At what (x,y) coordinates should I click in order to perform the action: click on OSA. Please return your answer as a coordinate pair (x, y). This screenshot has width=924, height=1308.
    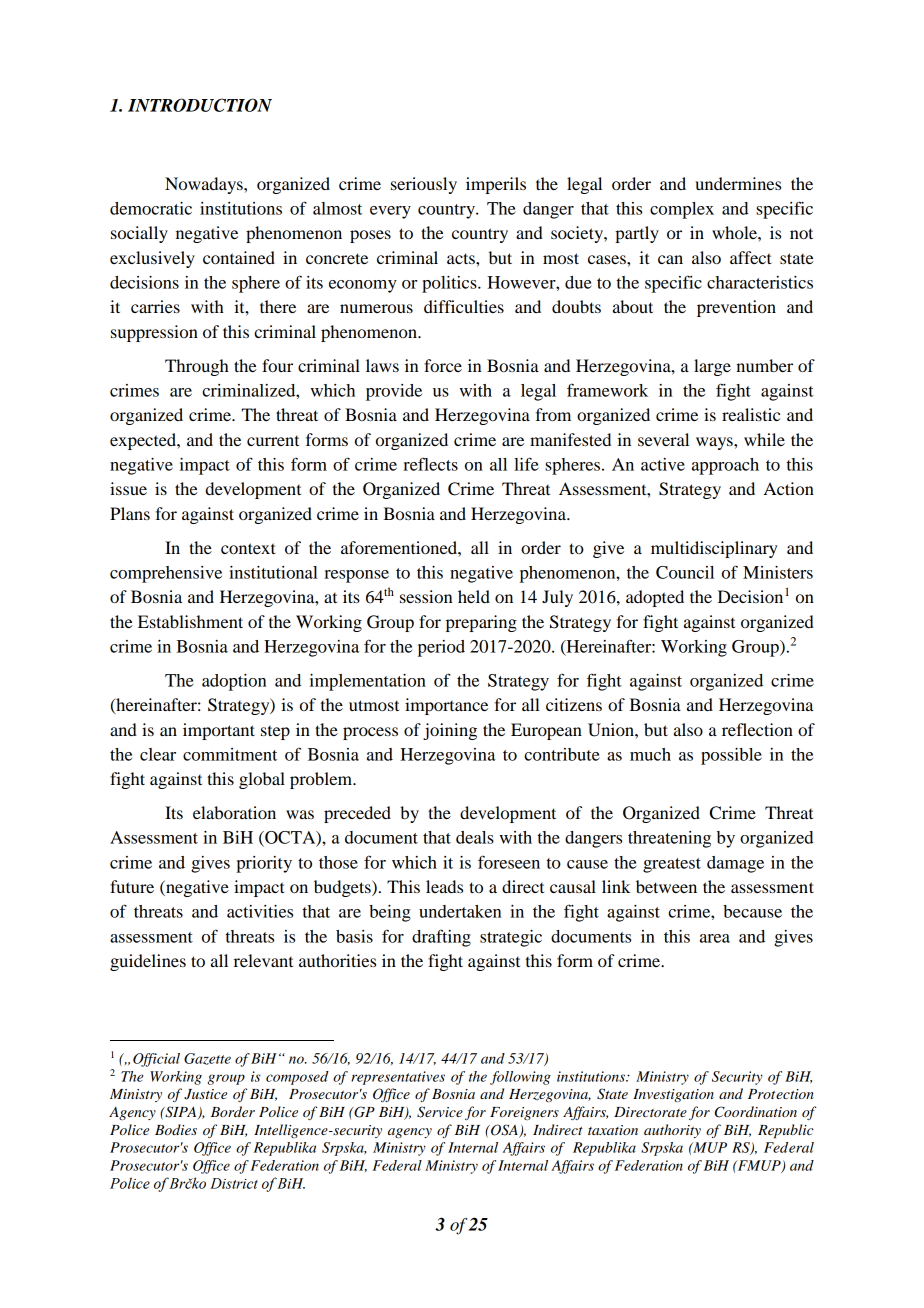
    Looking at the image, I should click on (504, 1131).
